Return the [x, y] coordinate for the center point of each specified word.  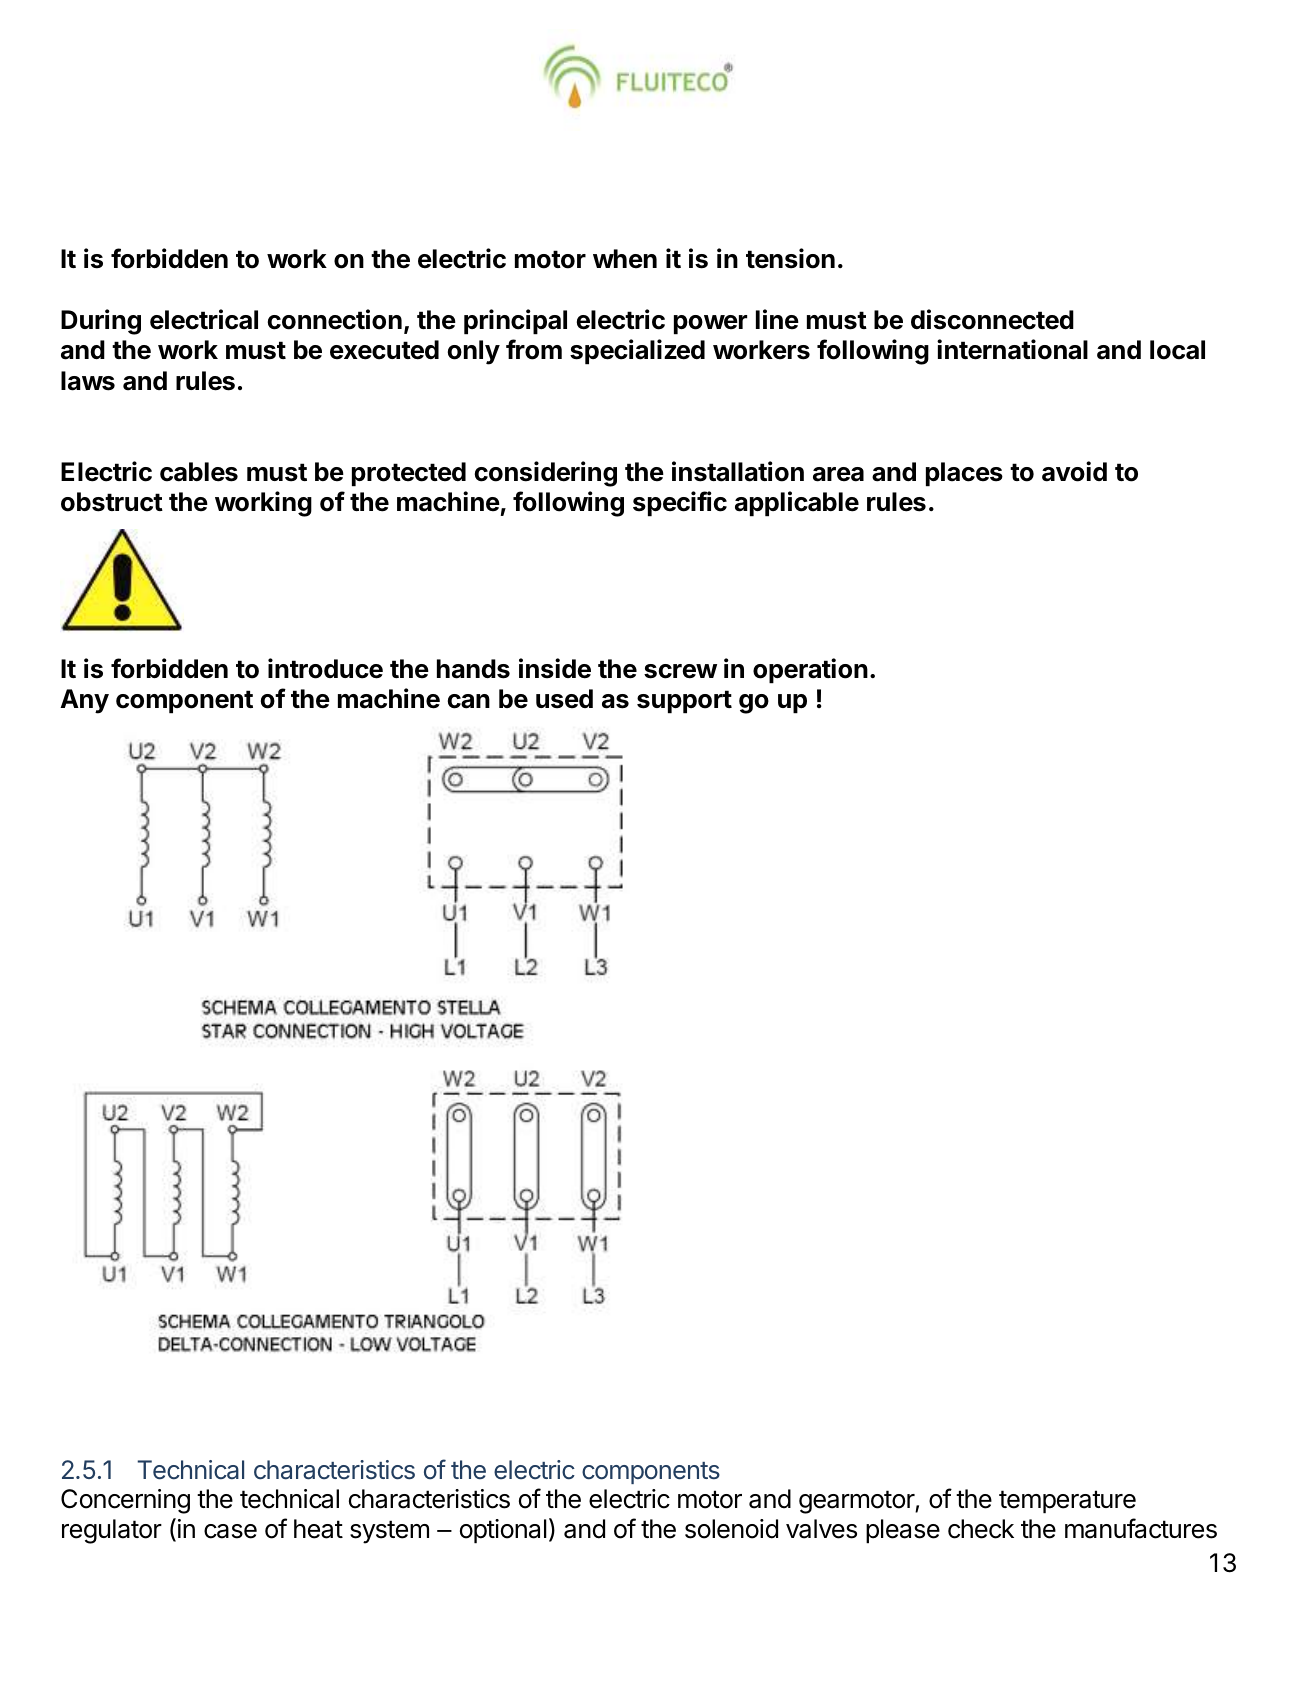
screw [680, 671]
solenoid [731, 1529]
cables [199, 472]
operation [810, 671]
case [230, 1531]
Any [84, 701]
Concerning [125, 1501]
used [564, 699]
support [684, 702]
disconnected [992, 319]
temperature [1067, 1502]
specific [680, 504]
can [469, 701]
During [101, 322]
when [625, 259]
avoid [1074, 471]
